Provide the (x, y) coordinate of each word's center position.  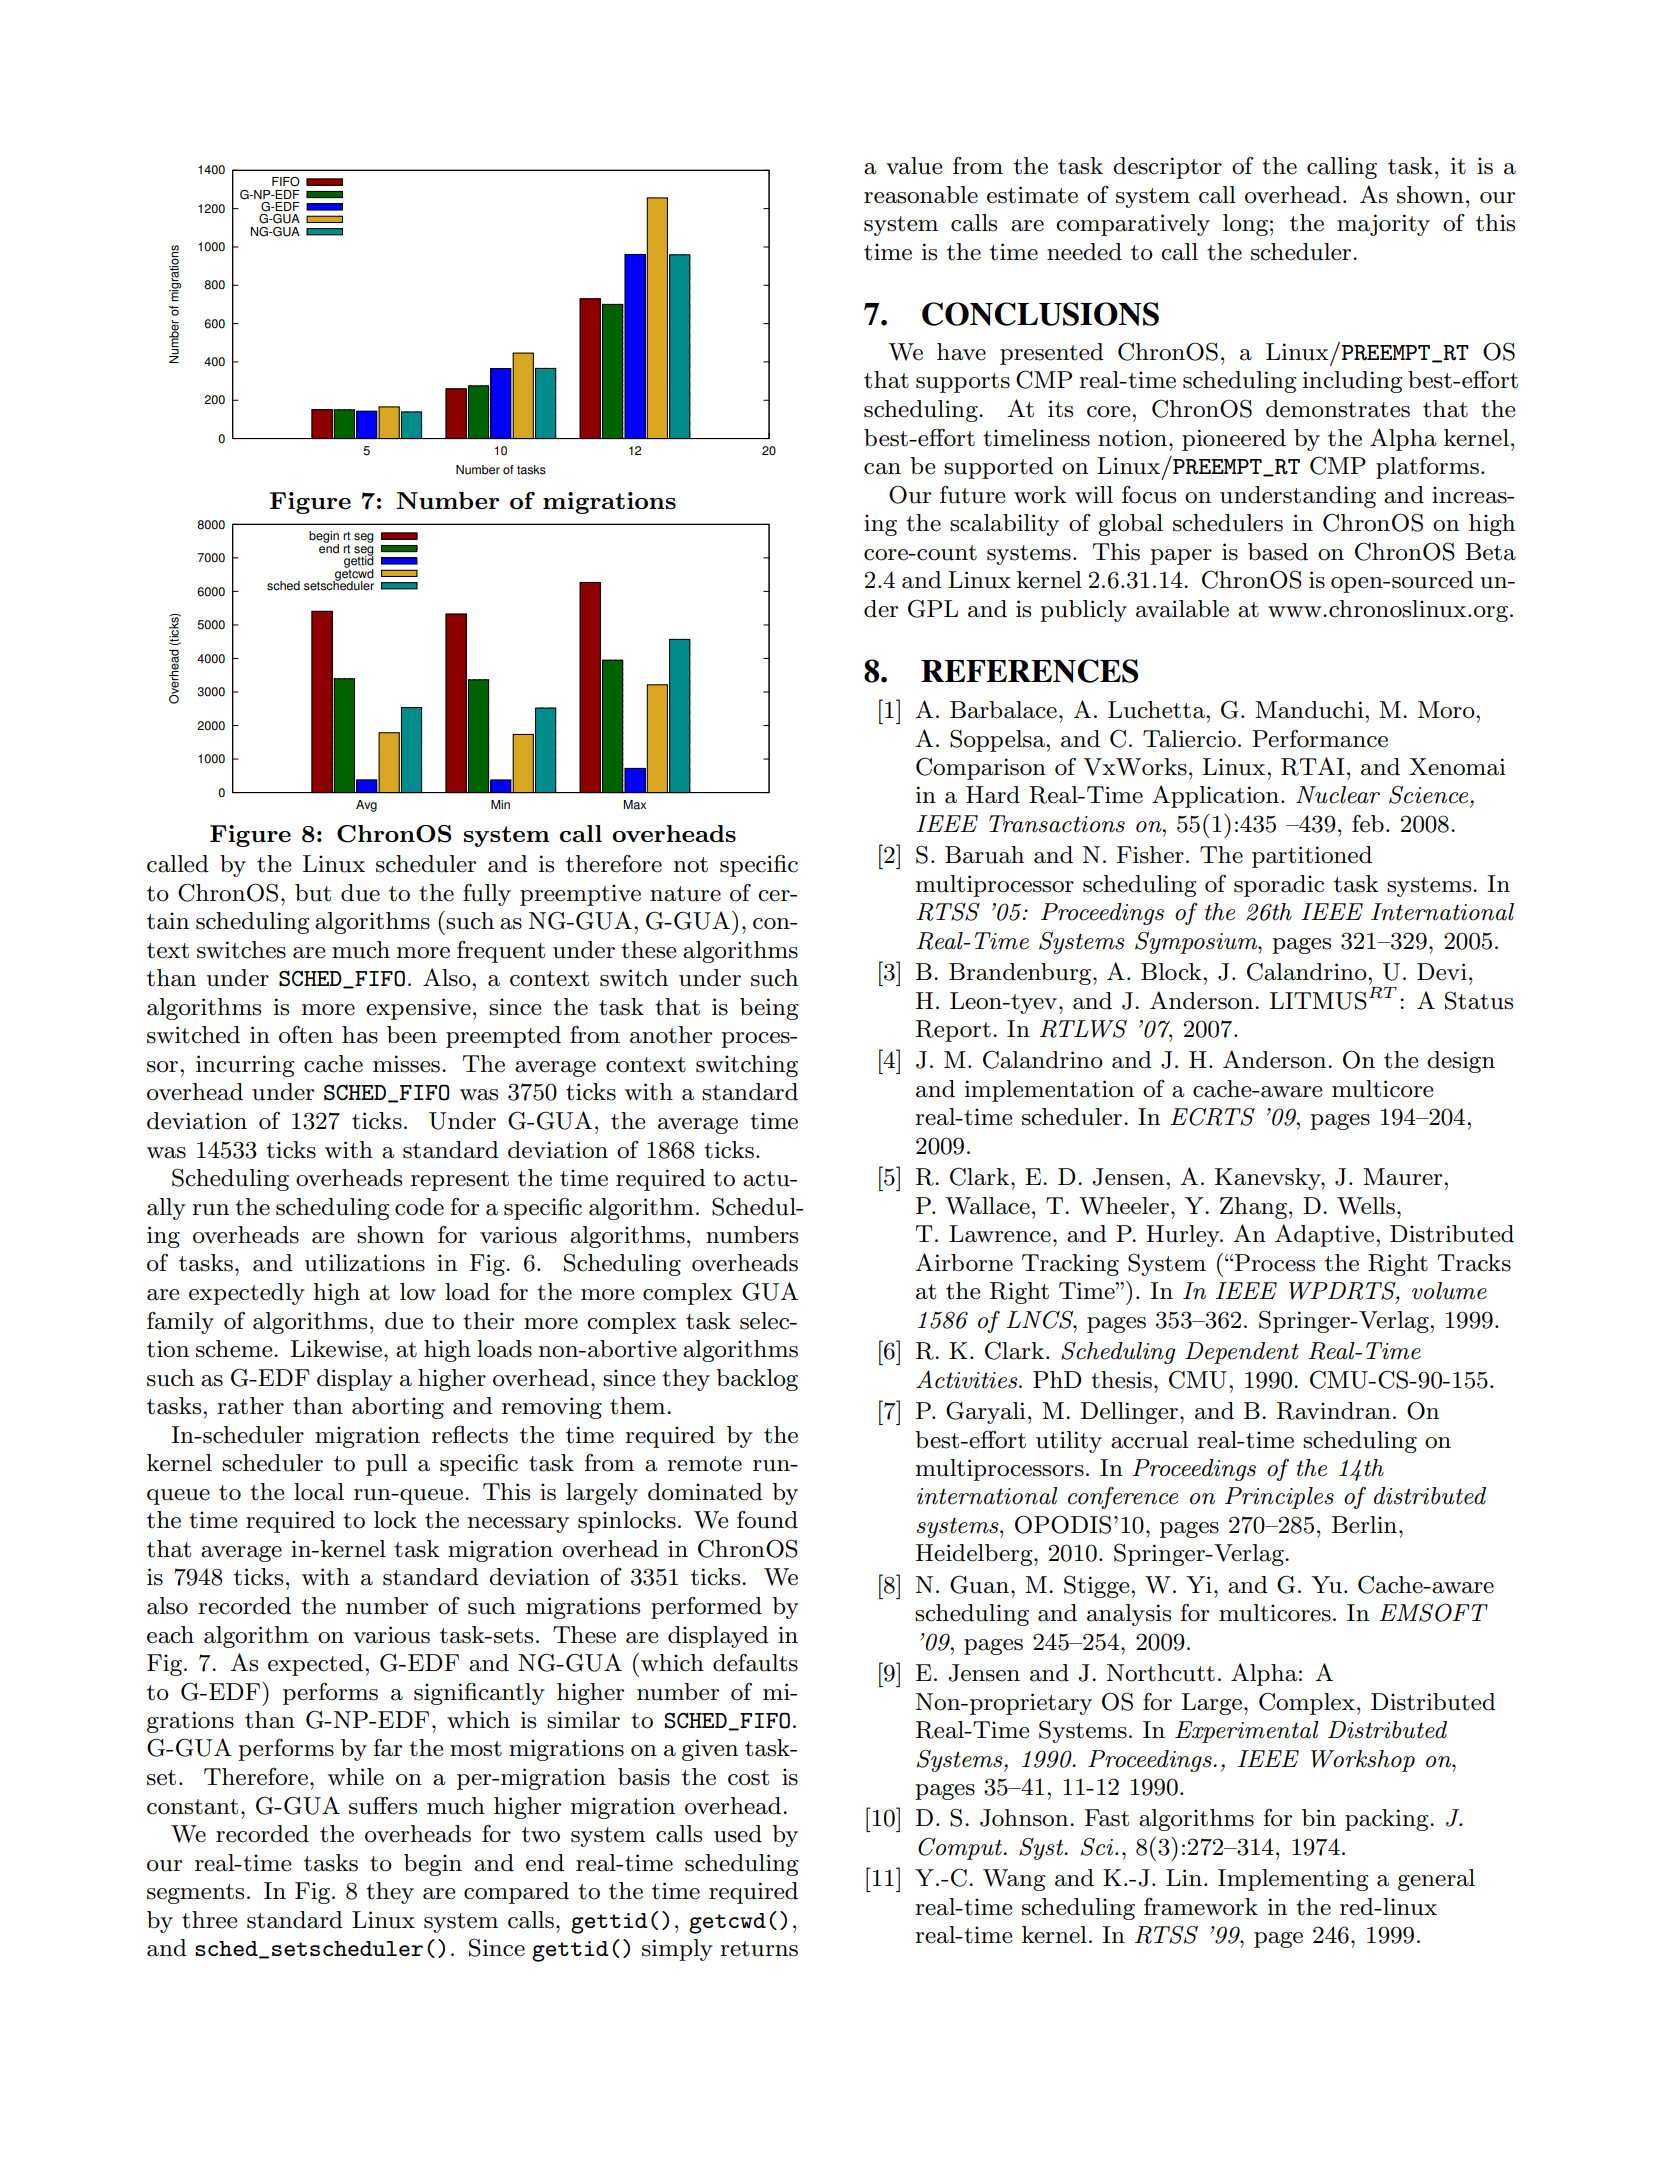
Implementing (1293, 1880)
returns (759, 1949)
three (210, 1920)
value (914, 166)
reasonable (921, 195)
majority (1383, 225)
